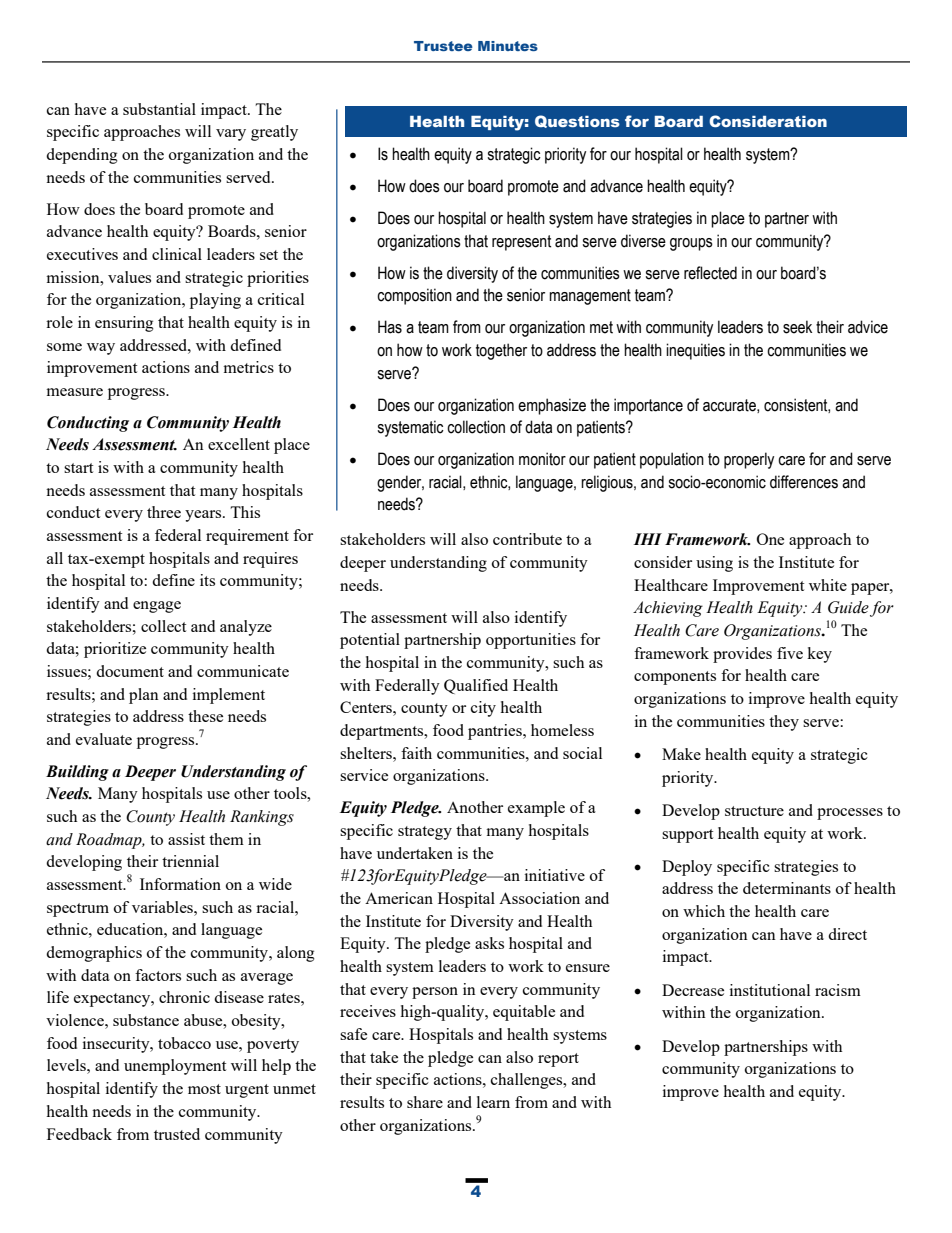  Describe the element at coordinates (157, 607) in the screenshot. I see `engage` at that location.
